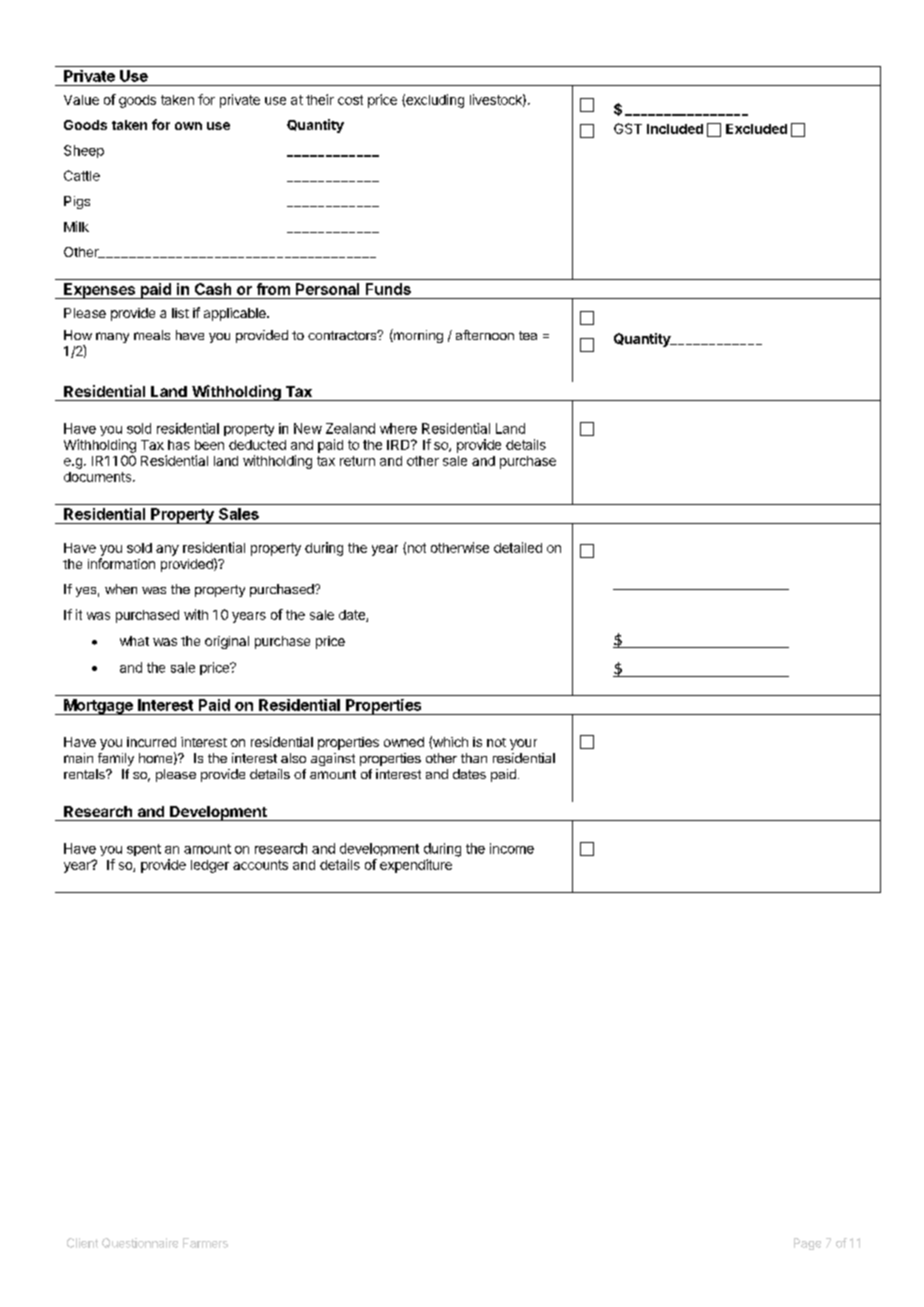 The image size is (924, 1307). What do you see at coordinates (350, 100) in the screenshot?
I see `cost` at bounding box center [350, 100].
